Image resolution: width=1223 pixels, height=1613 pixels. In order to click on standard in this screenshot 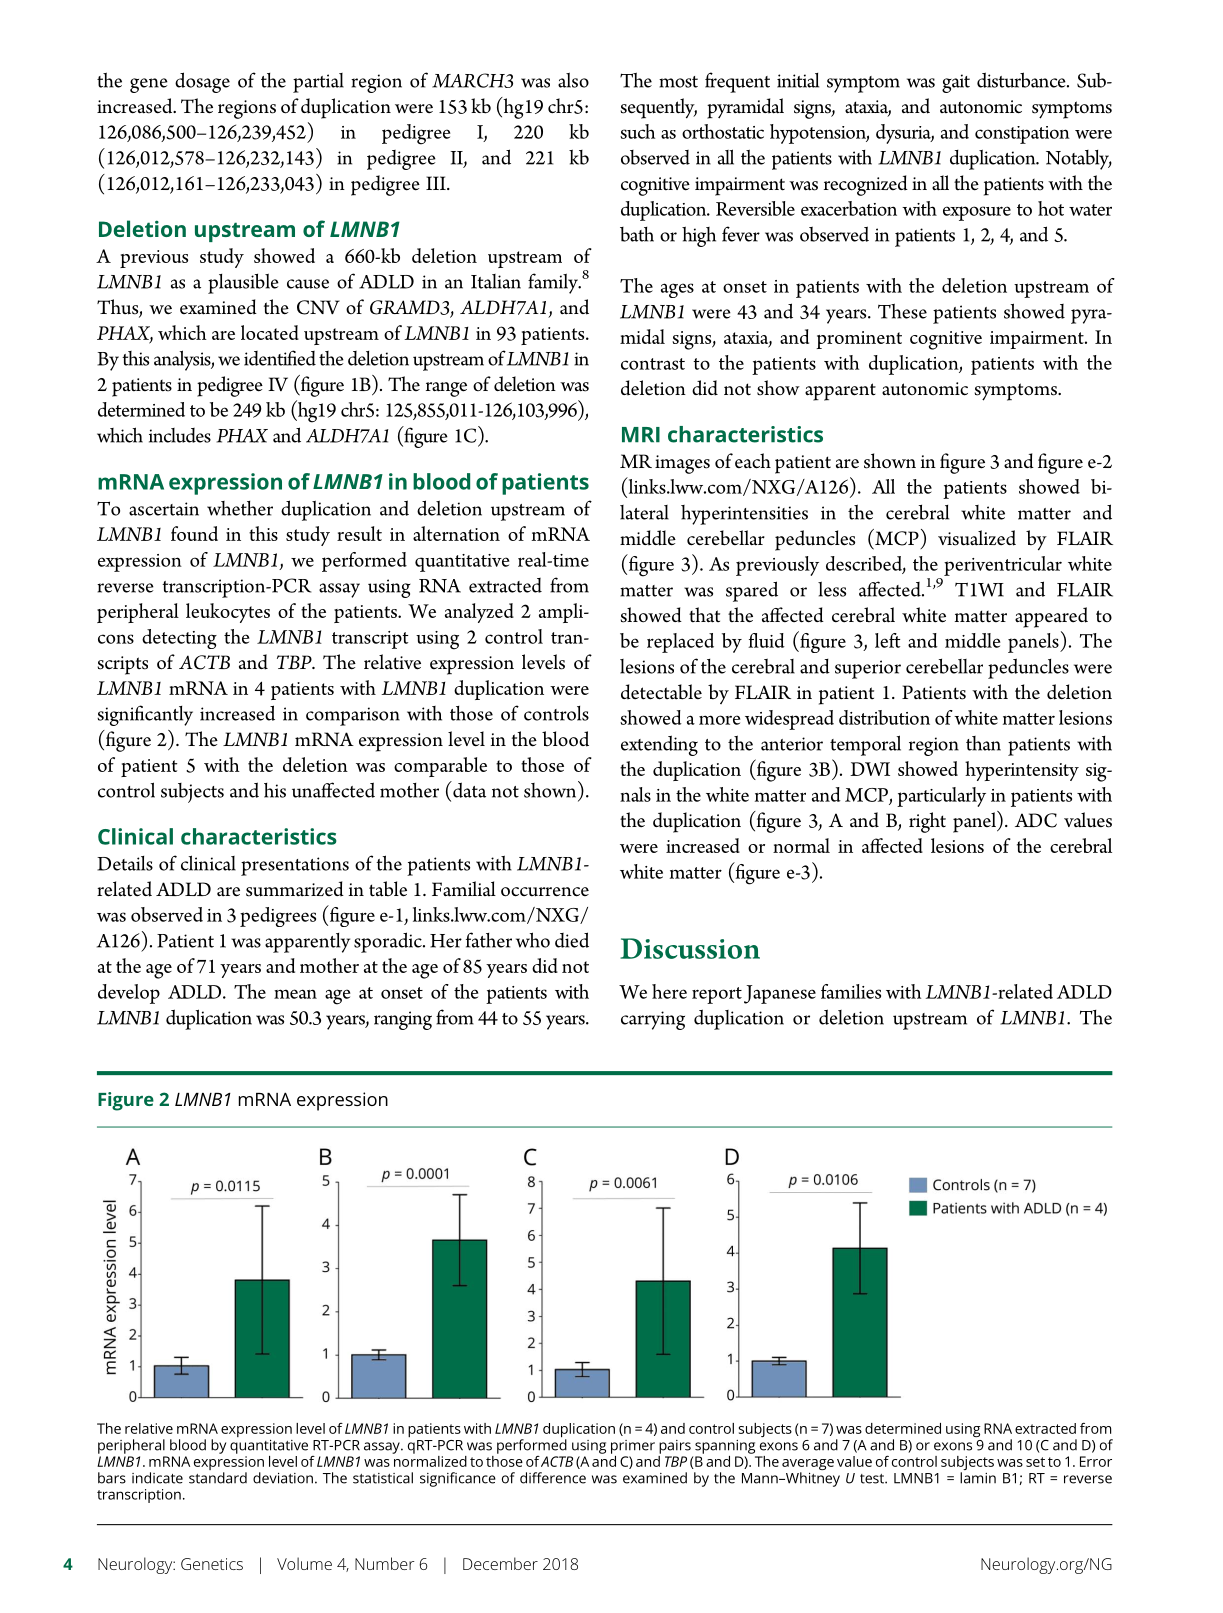, I will do `click(218, 1478)`.
